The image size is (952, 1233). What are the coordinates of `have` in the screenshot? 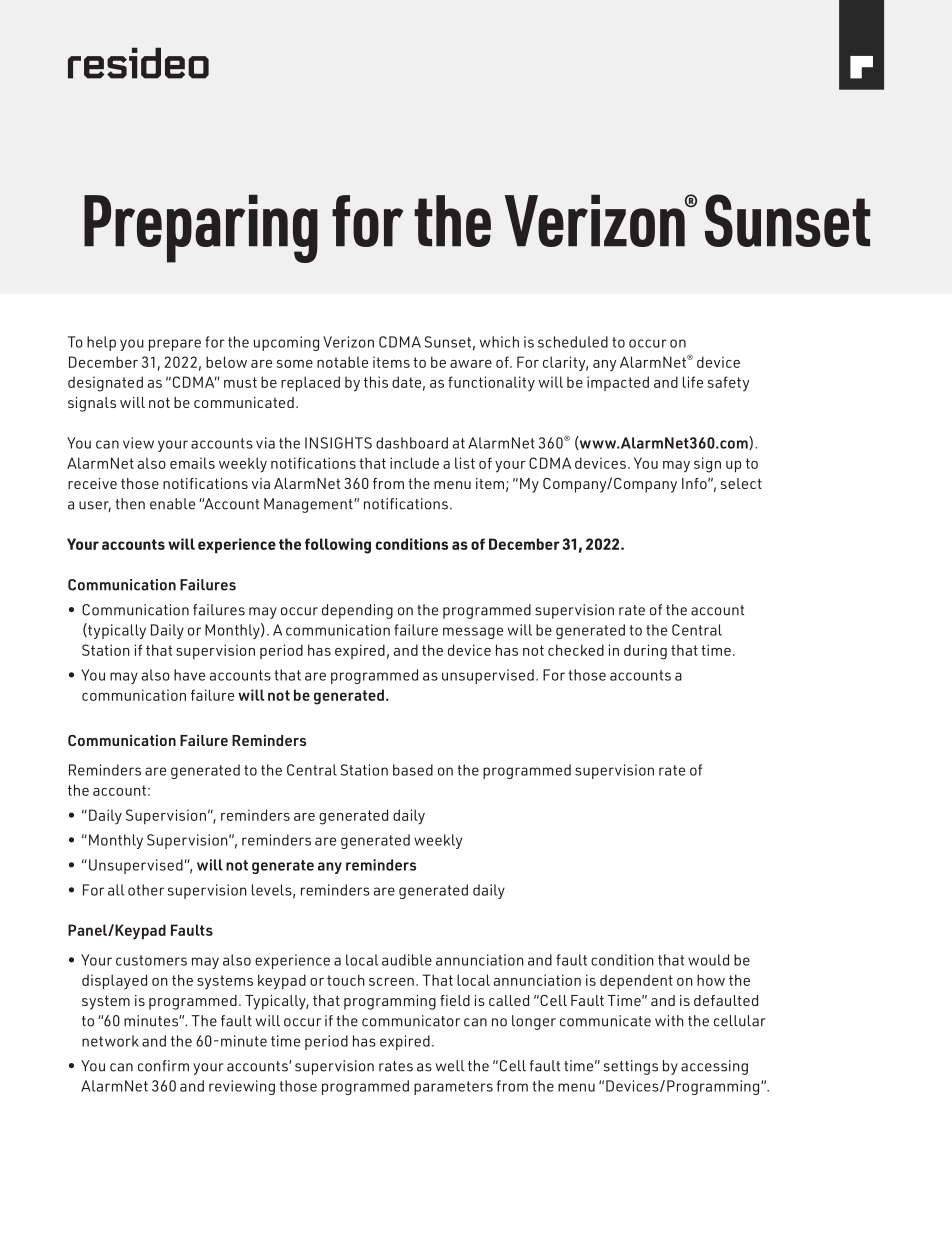 It's located at (189, 675).
